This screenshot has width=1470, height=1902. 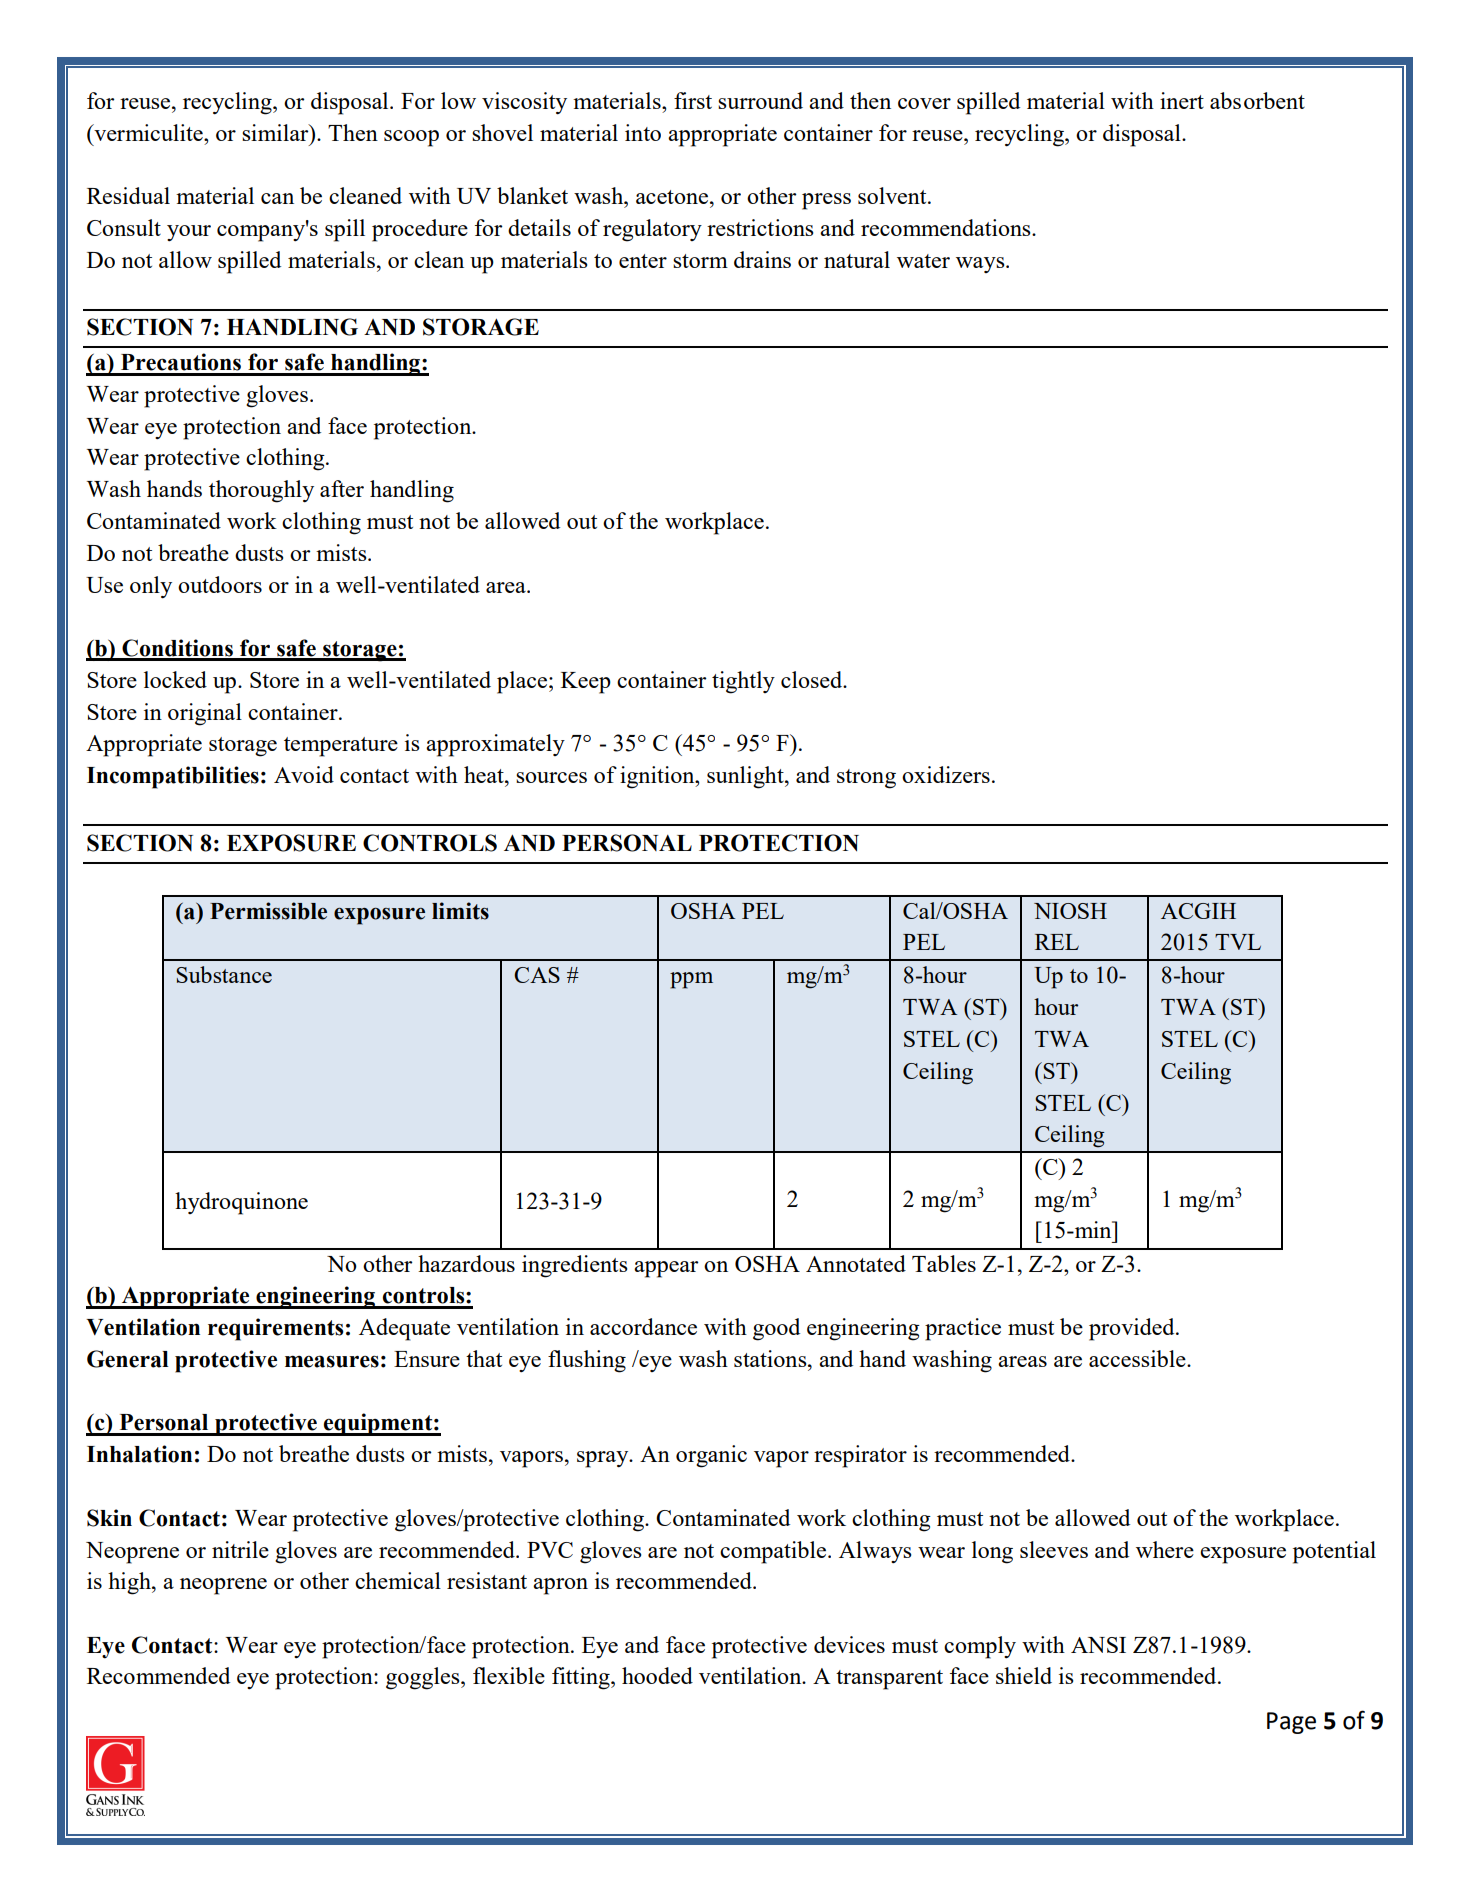 I want to click on thoroughly, so click(x=261, y=491).
